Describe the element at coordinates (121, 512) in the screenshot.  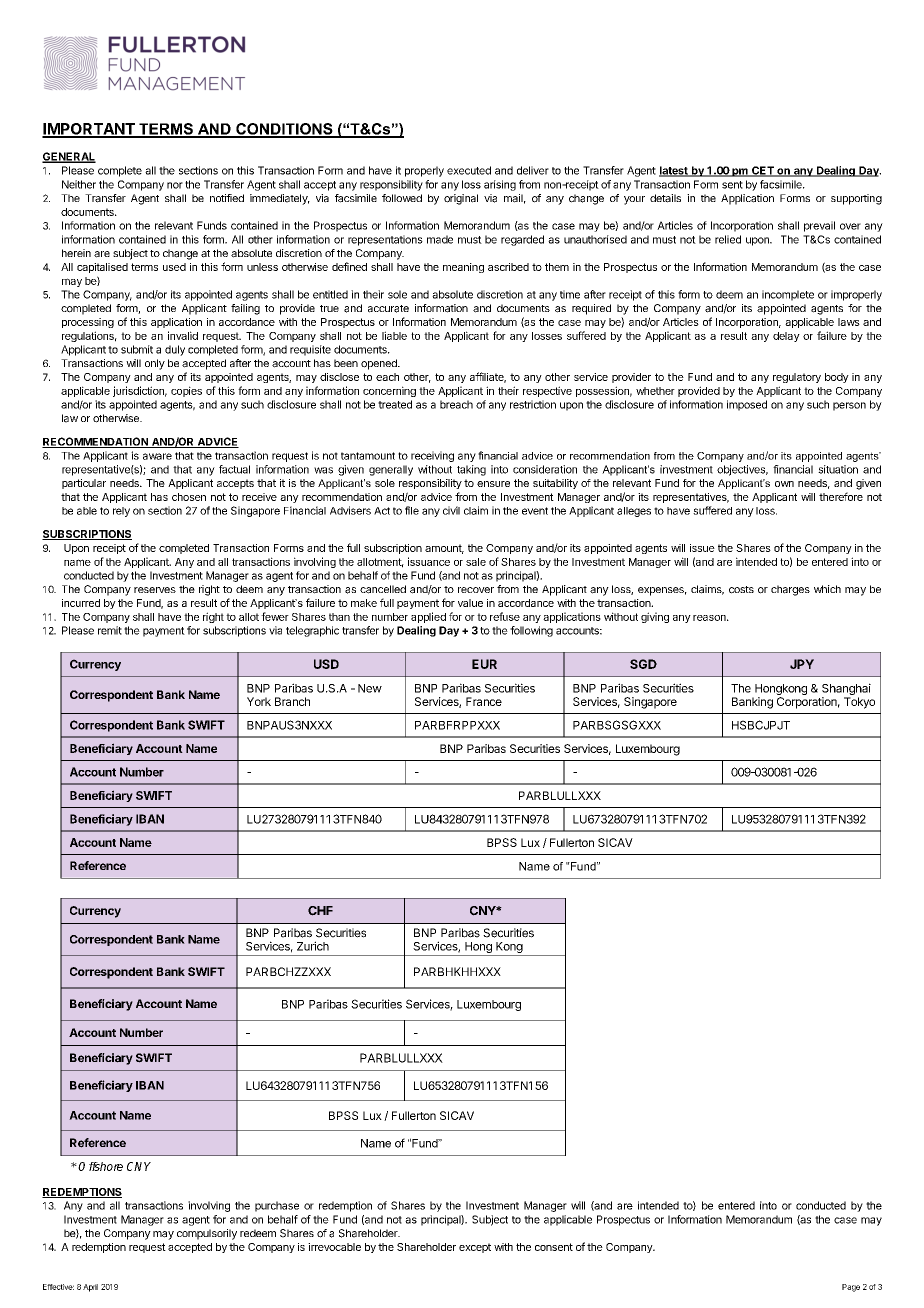
I see `rely` at that location.
